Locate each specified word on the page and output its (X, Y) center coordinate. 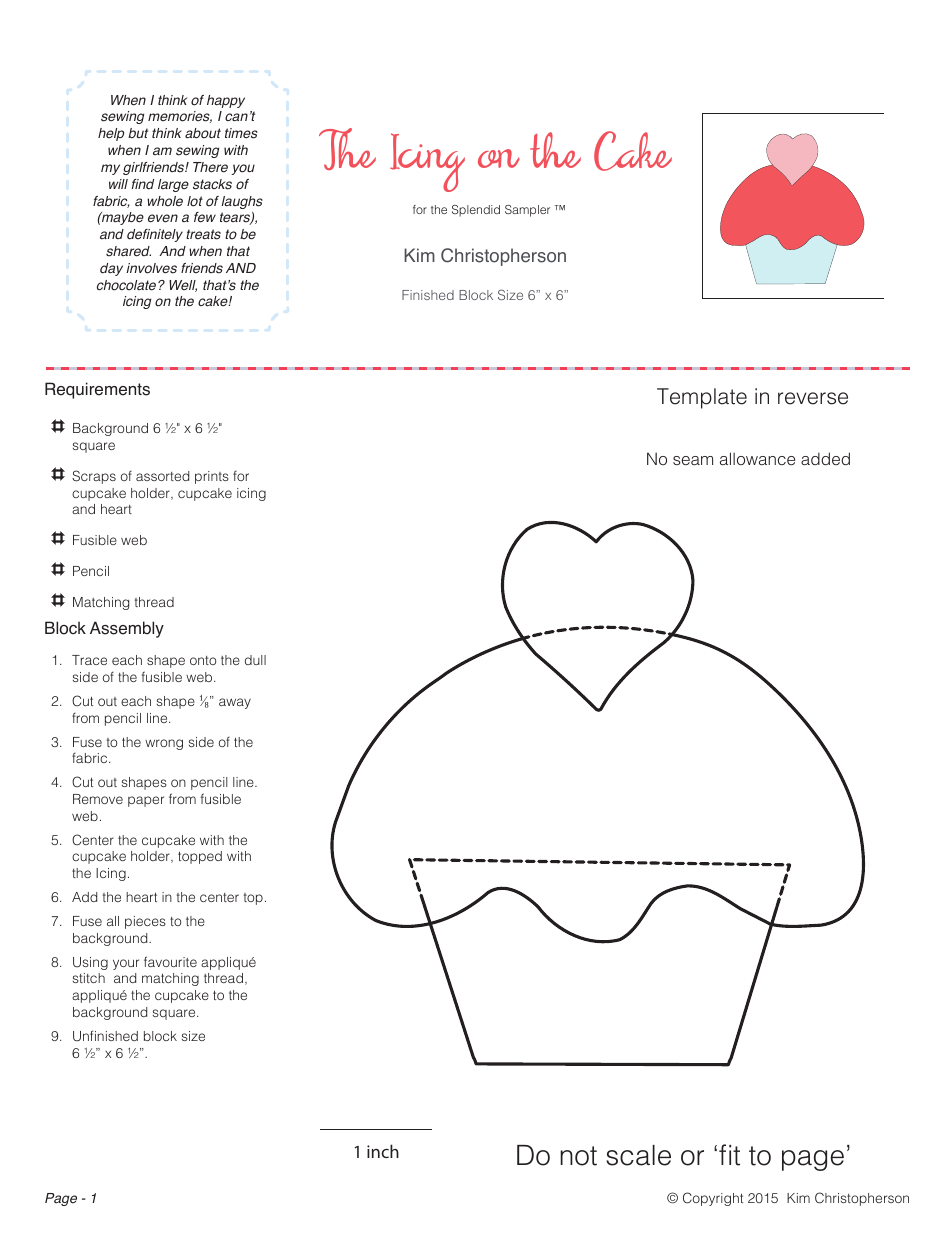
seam (693, 460)
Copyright (713, 1199)
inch (383, 1151)
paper (146, 801)
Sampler (527, 211)
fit (729, 1155)
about (203, 133)
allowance (757, 458)
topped (200, 857)
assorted (162, 476)
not (578, 1156)
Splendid (476, 211)
